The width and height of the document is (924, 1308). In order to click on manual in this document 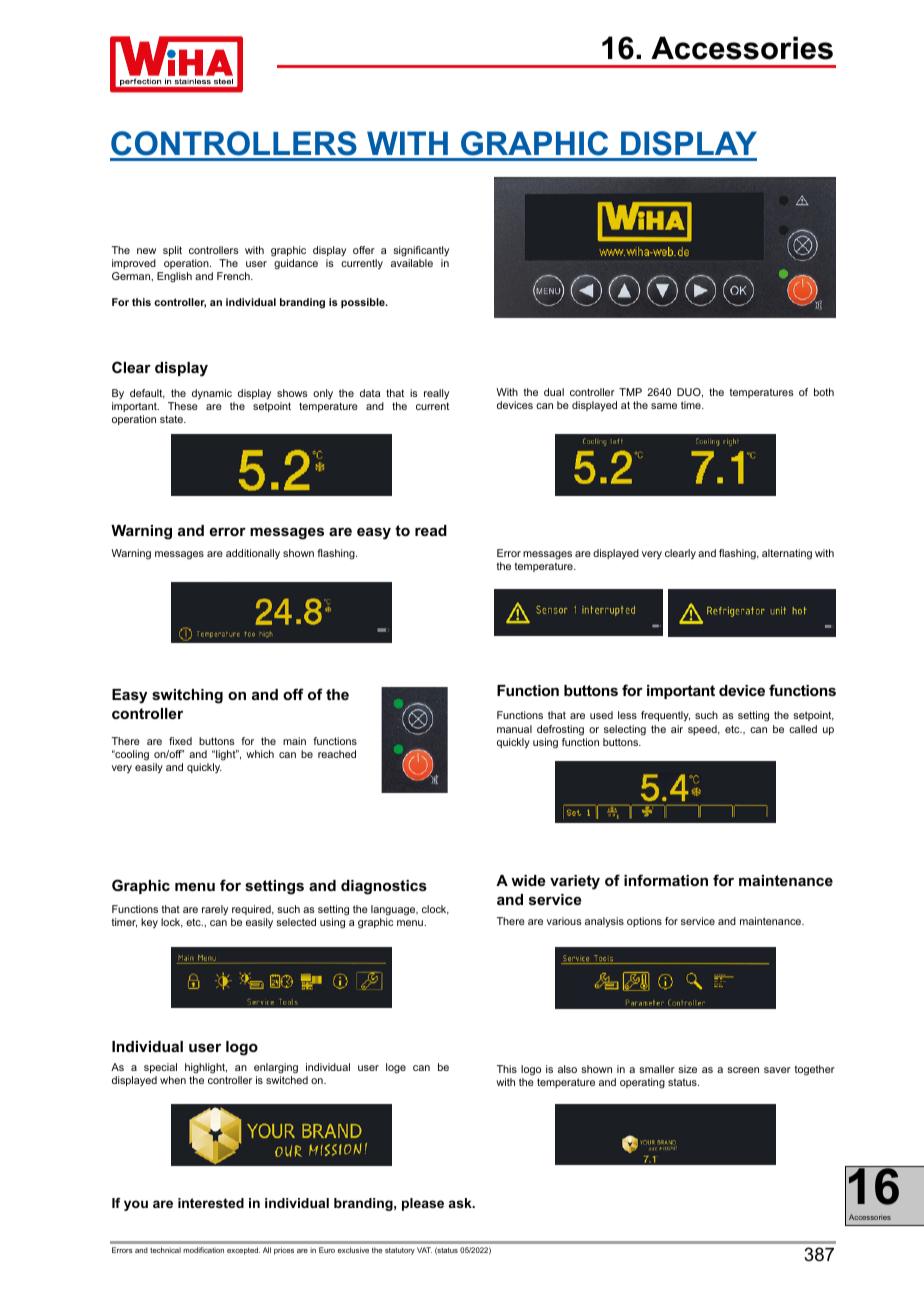, I will do `click(514, 729)`.
